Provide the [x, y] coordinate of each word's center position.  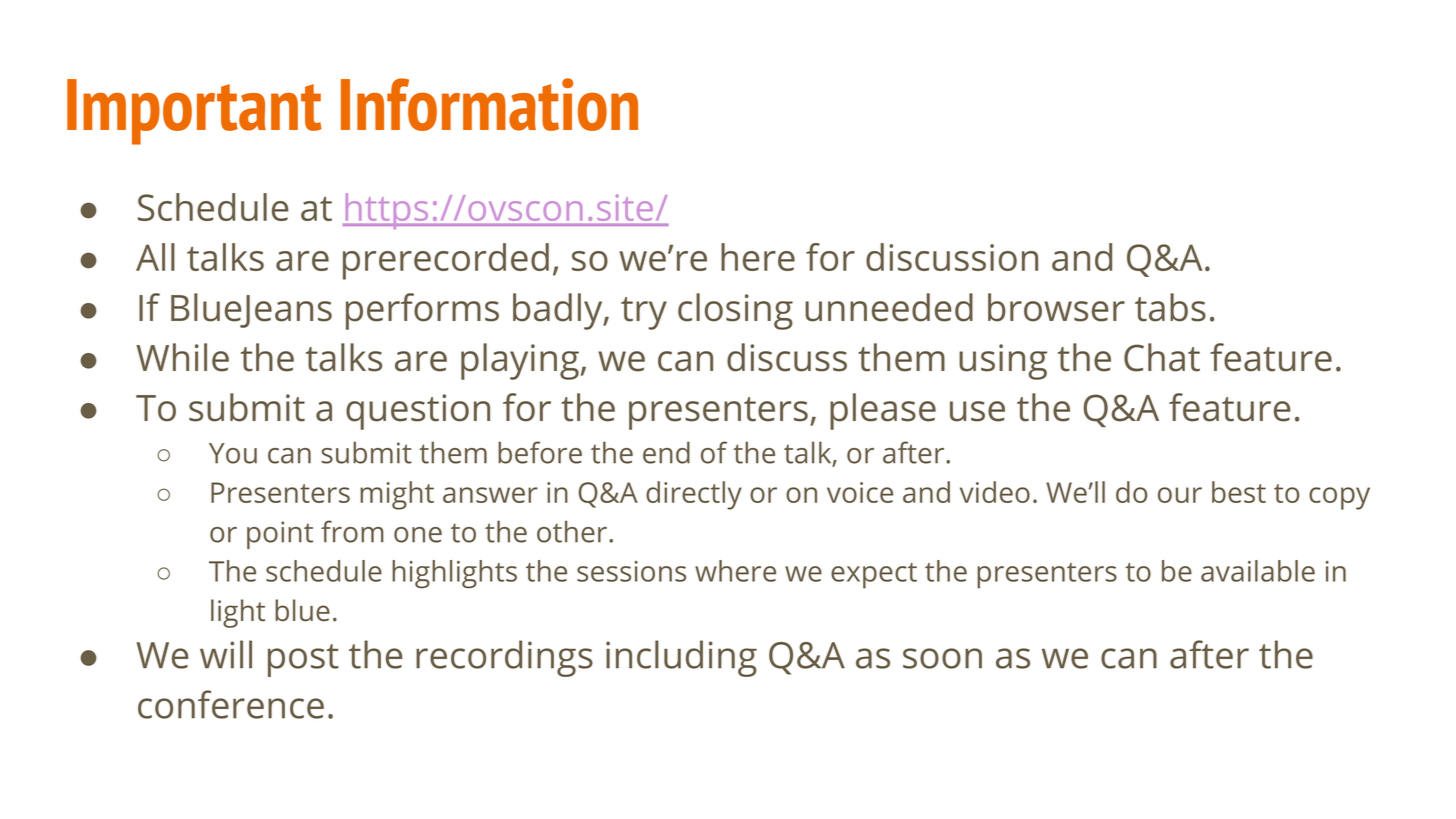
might [397, 495]
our [1180, 495]
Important [194, 112]
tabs [1170, 307]
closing [735, 311]
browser [1056, 307]
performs [422, 311]
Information [489, 104]
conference [231, 704]
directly [694, 495]
